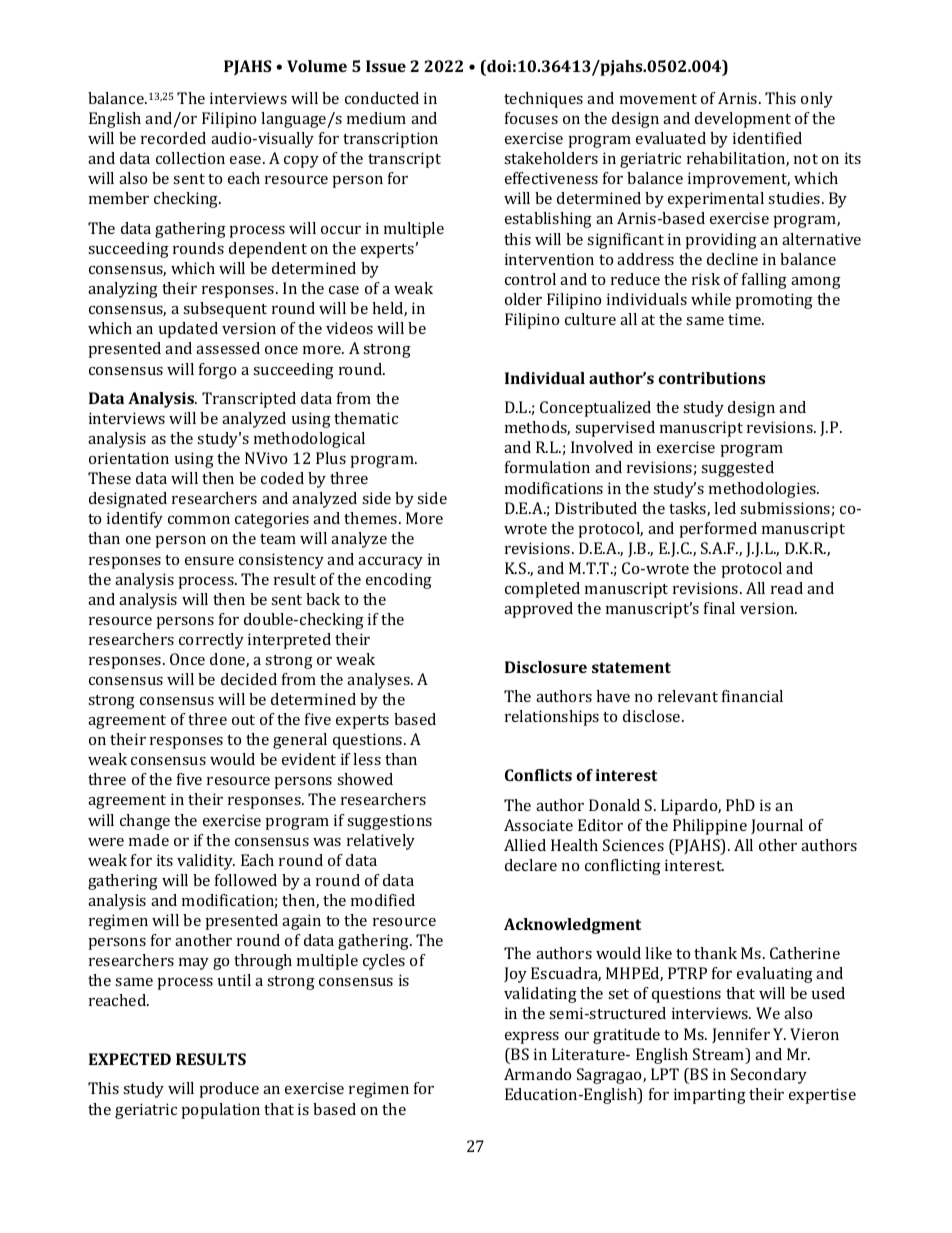 The image size is (952, 1233). What do you see at coordinates (752, 696) in the document?
I see `financial` at bounding box center [752, 696].
